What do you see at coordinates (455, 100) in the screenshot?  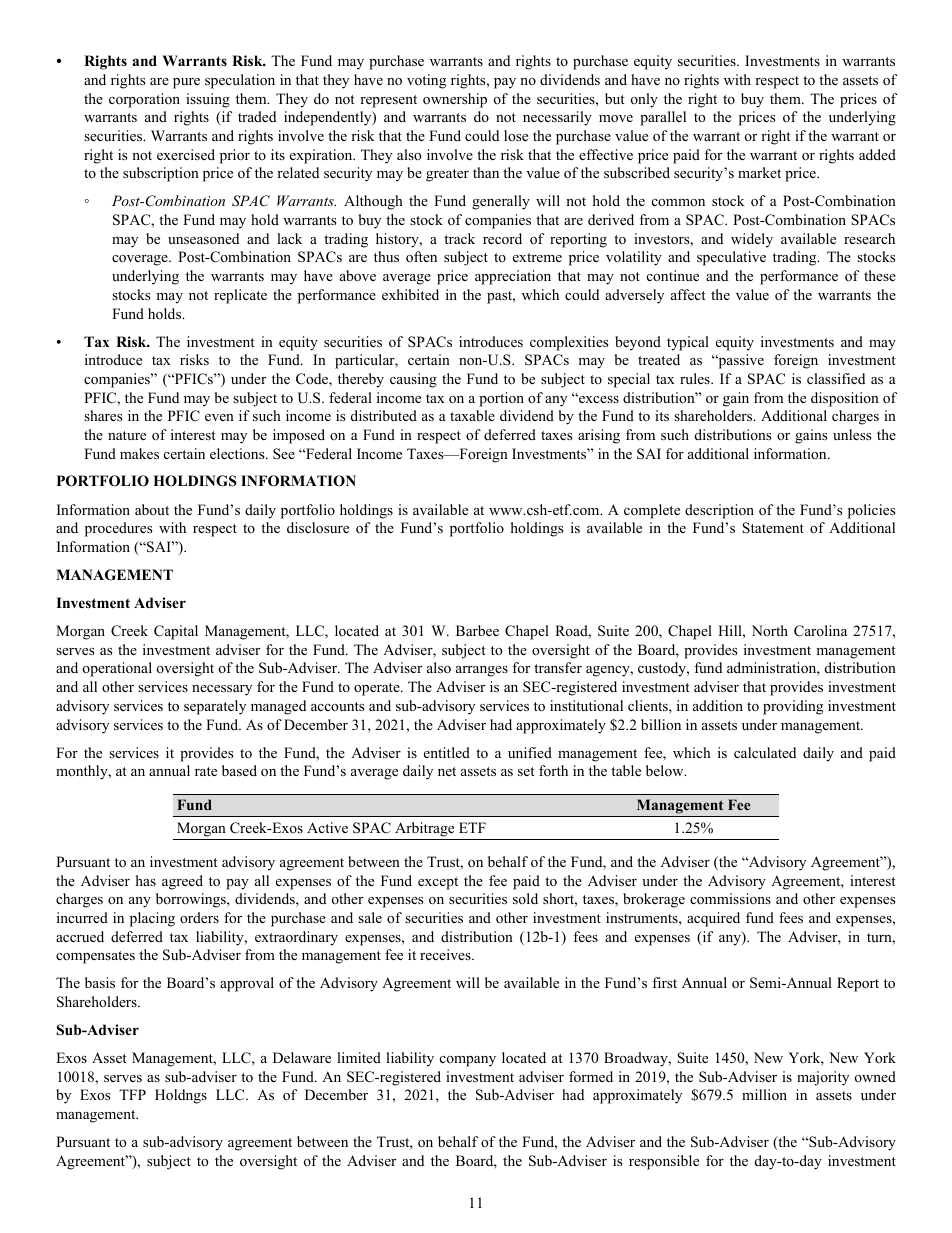 I see `ownership` at bounding box center [455, 100].
